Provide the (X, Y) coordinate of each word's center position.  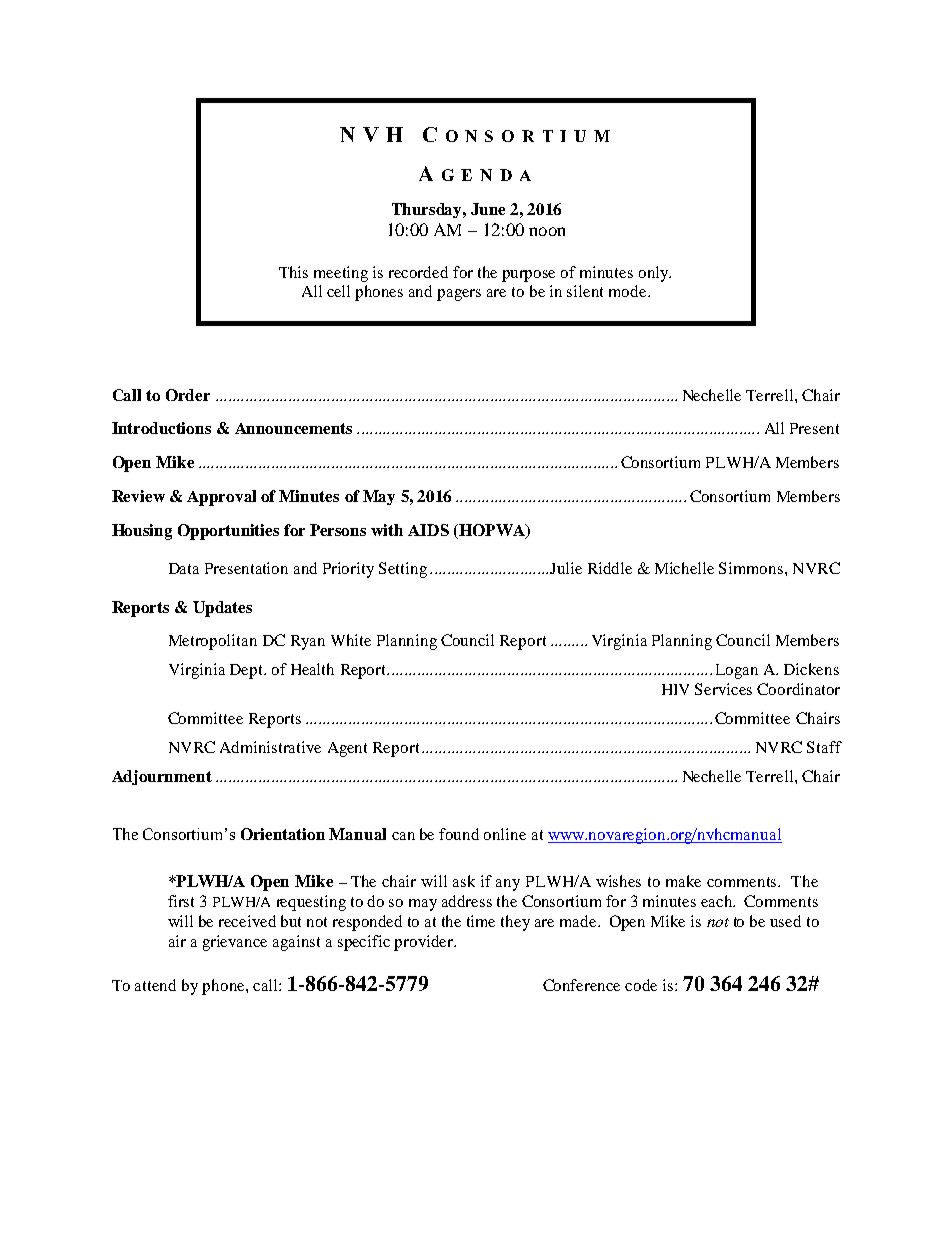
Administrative (270, 747)
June (488, 209)
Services (723, 689)
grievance (235, 943)
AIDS (428, 530)
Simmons (752, 568)
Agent (347, 749)
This (293, 272)
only (654, 274)
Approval (221, 498)
